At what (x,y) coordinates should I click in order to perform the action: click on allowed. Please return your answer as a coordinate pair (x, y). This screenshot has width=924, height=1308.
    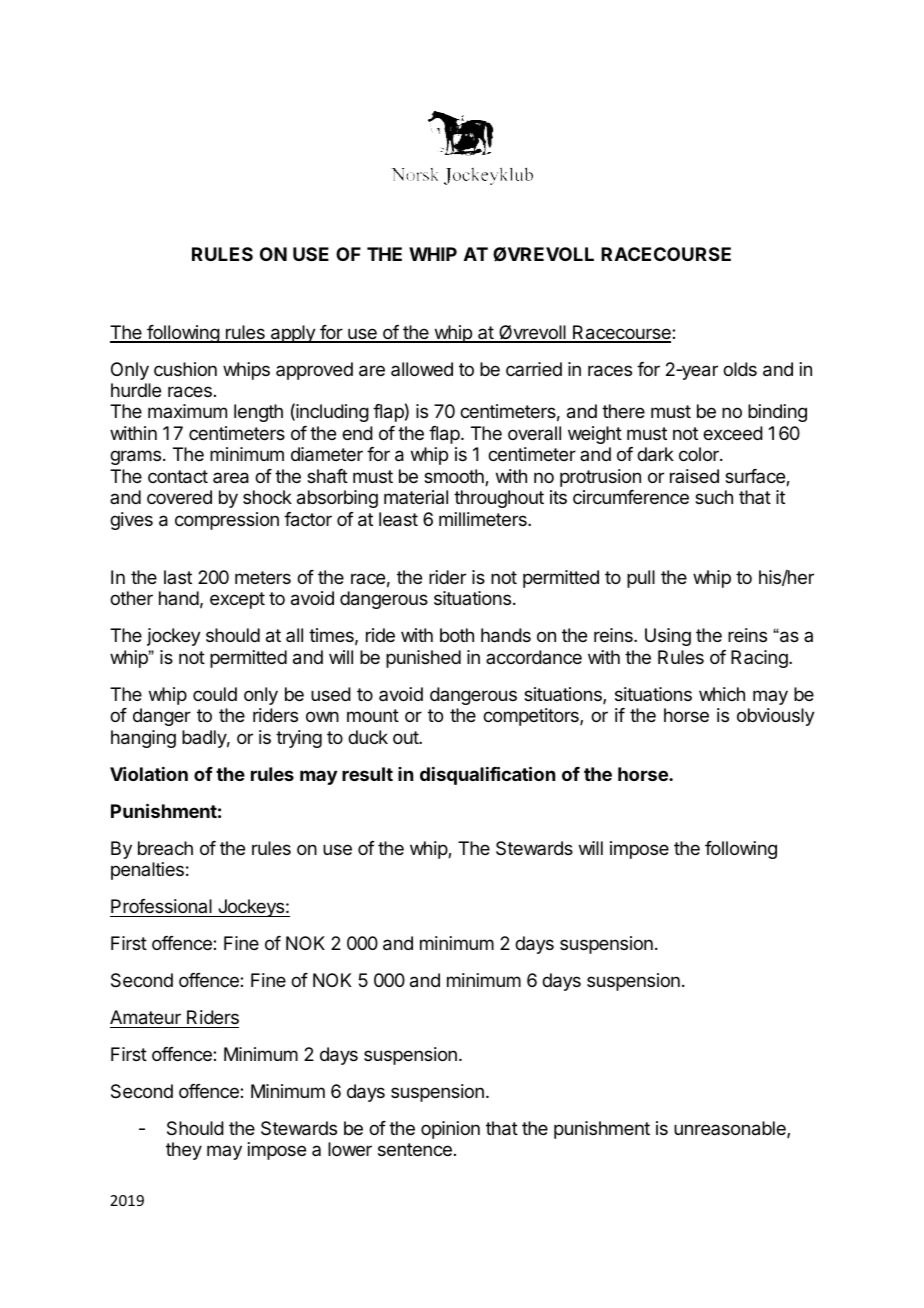
    Looking at the image, I should click on (422, 369).
